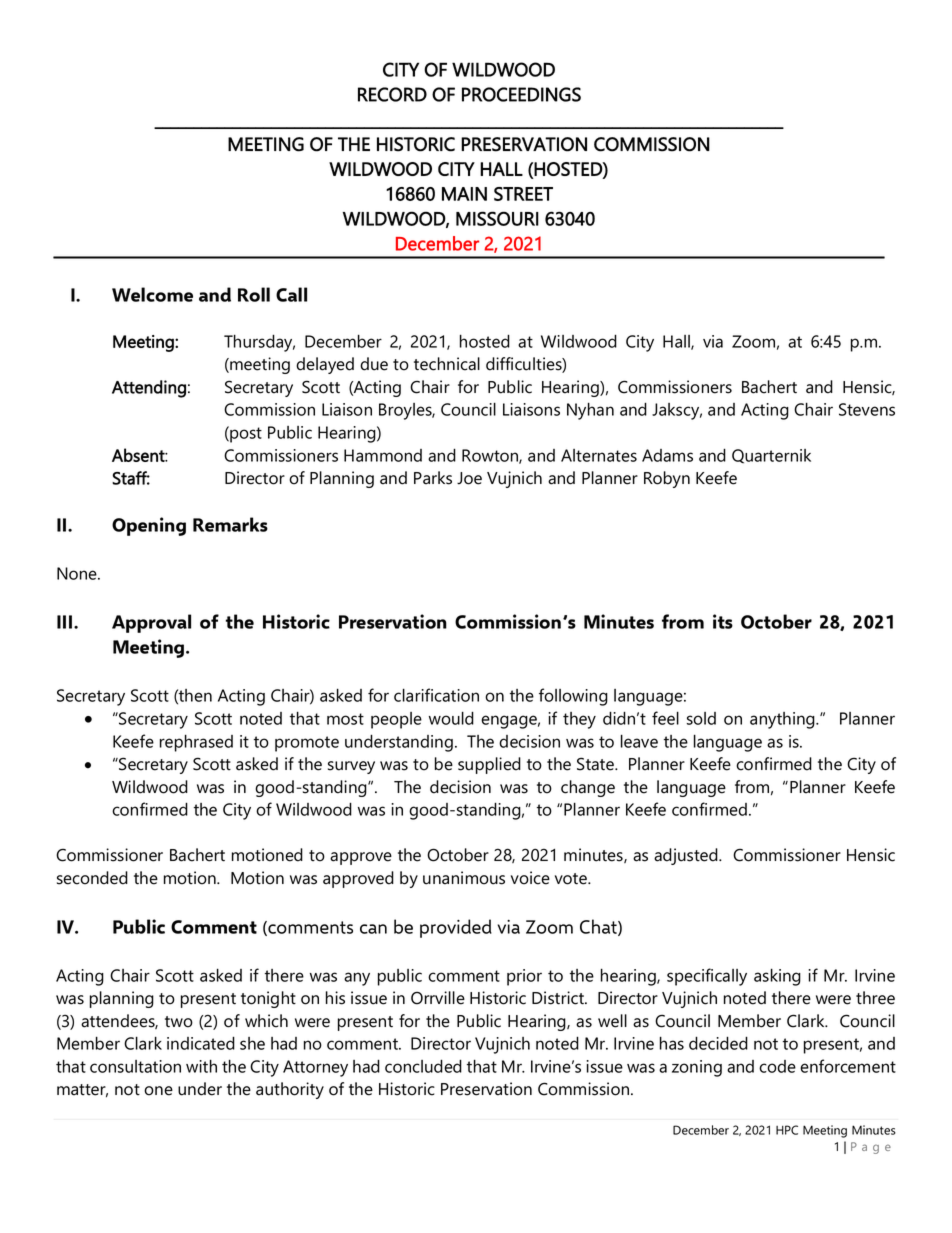 The height and width of the image is (1233, 952). What do you see at coordinates (436, 695) in the image?
I see `clarification` at bounding box center [436, 695].
